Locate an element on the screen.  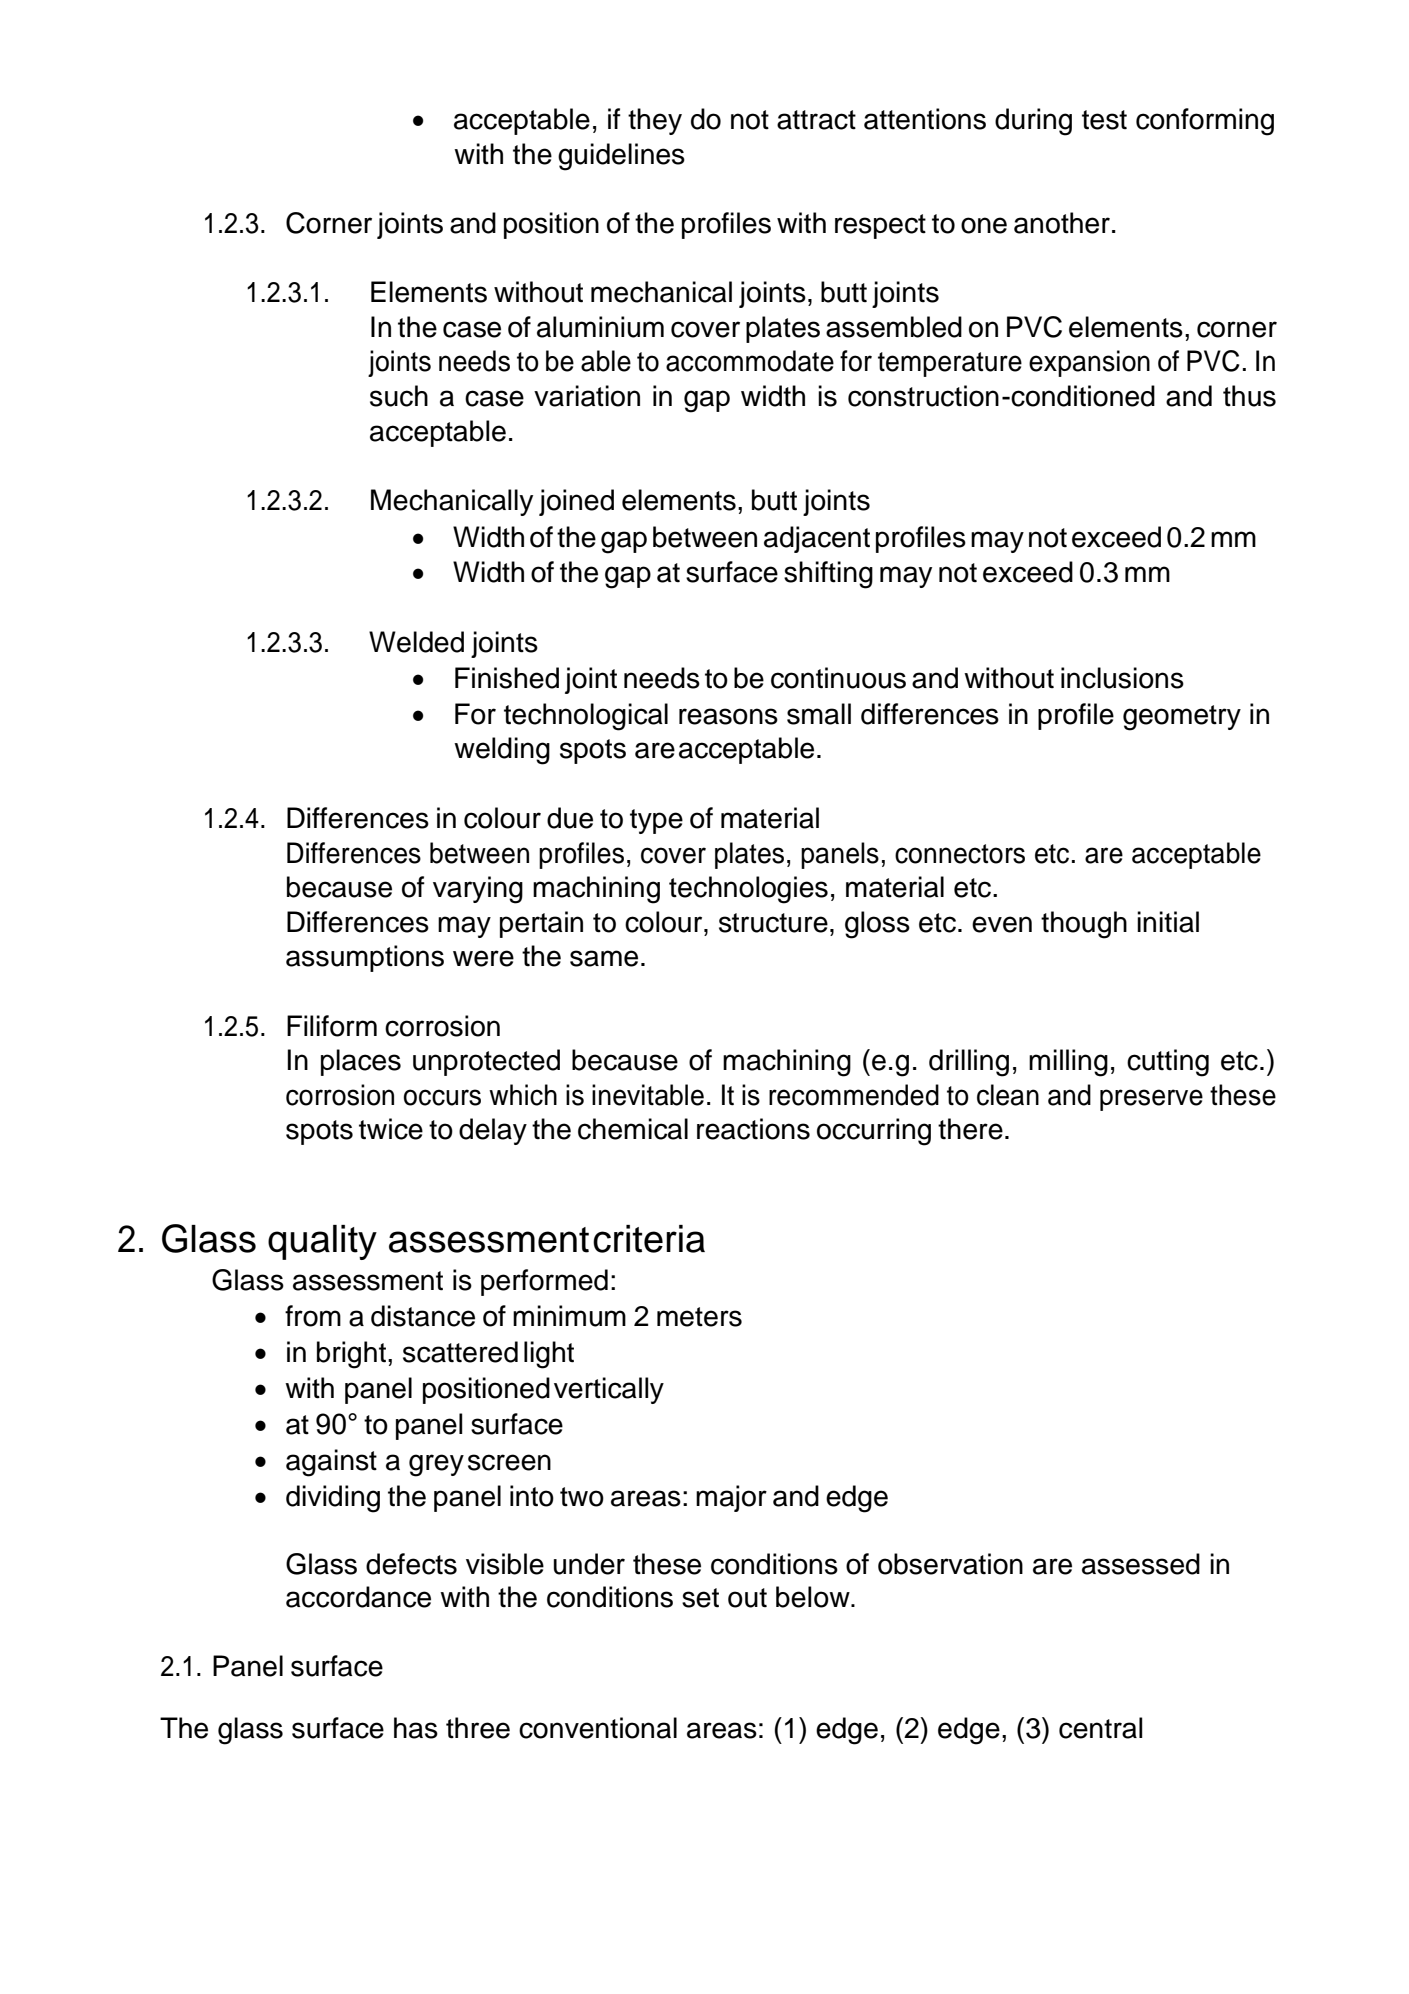
continuous is located at coordinates (838, 678).
